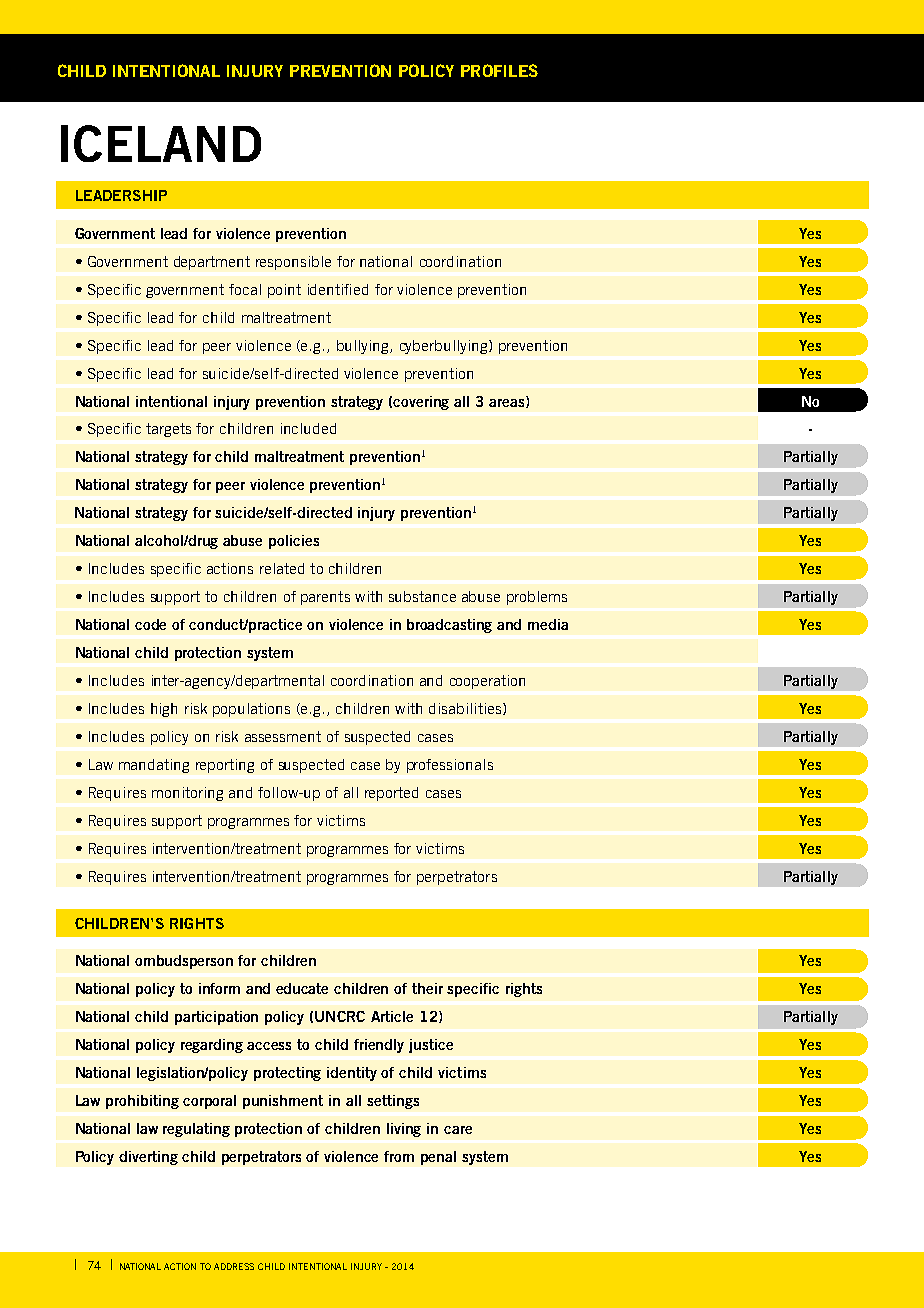 The height and width of the screenshot is (1308, 924). I want to click on problems, so click(537, 598).
